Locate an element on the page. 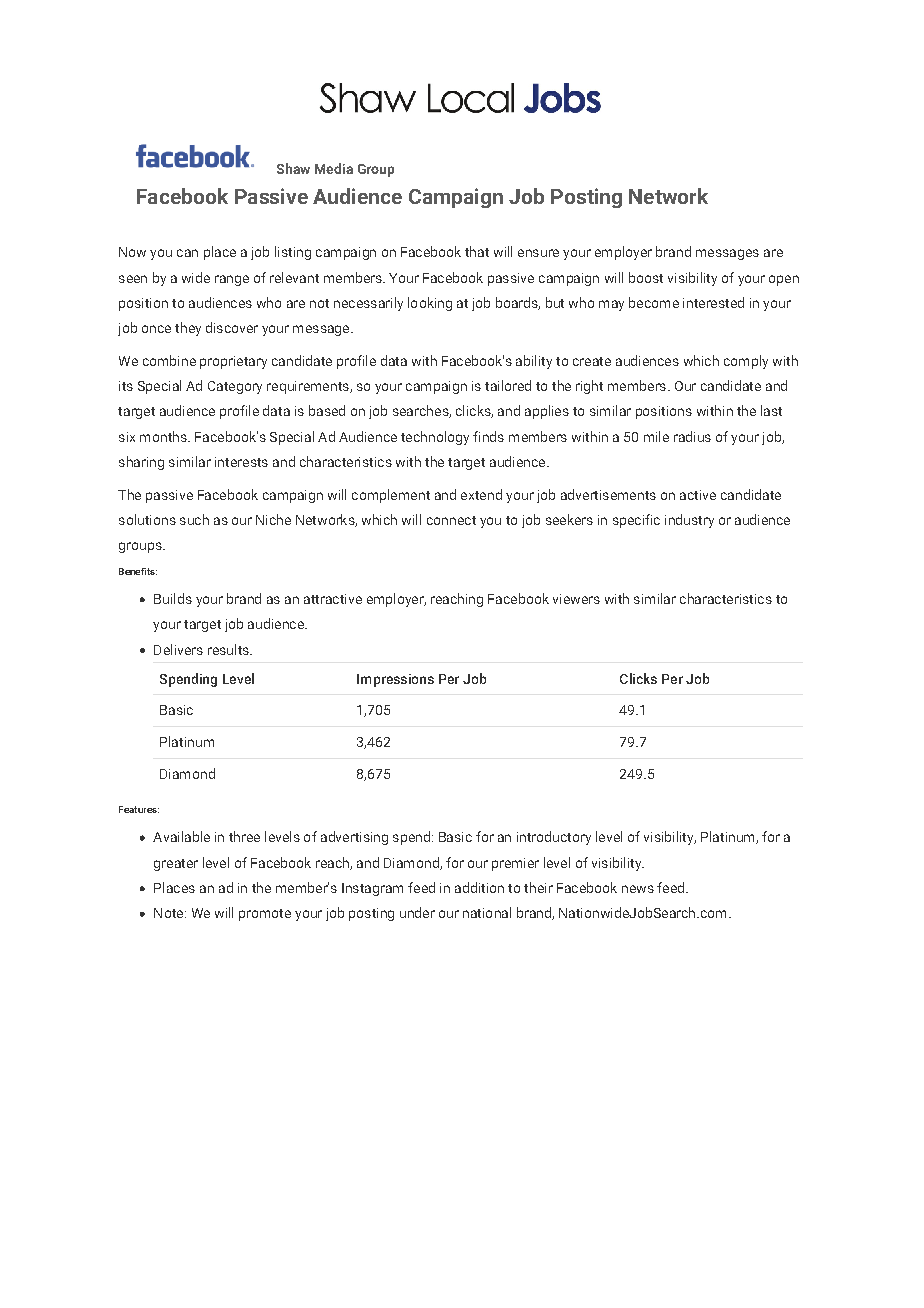 Image resolution: width=924 pixels, height=1308 pixels. viewers is located at coordinates (576, 599).
